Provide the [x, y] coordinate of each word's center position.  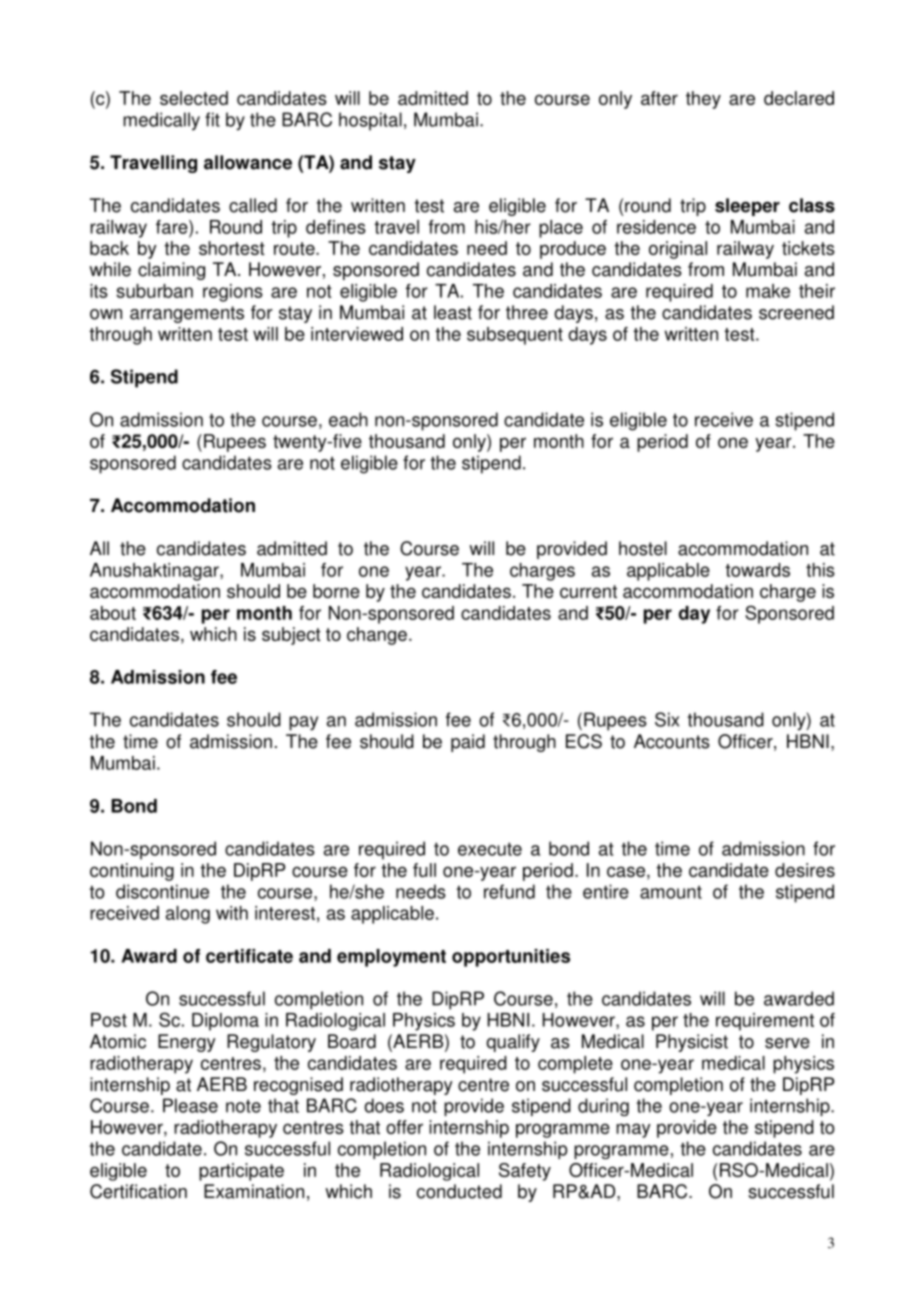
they [703, 100]
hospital [370, 121]
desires [805, 870]
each [348, 419]
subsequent [515, 336]
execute [490, 849]
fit [212, 119]
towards [757, 570]
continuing [132, 872]
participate [241, 1172]
